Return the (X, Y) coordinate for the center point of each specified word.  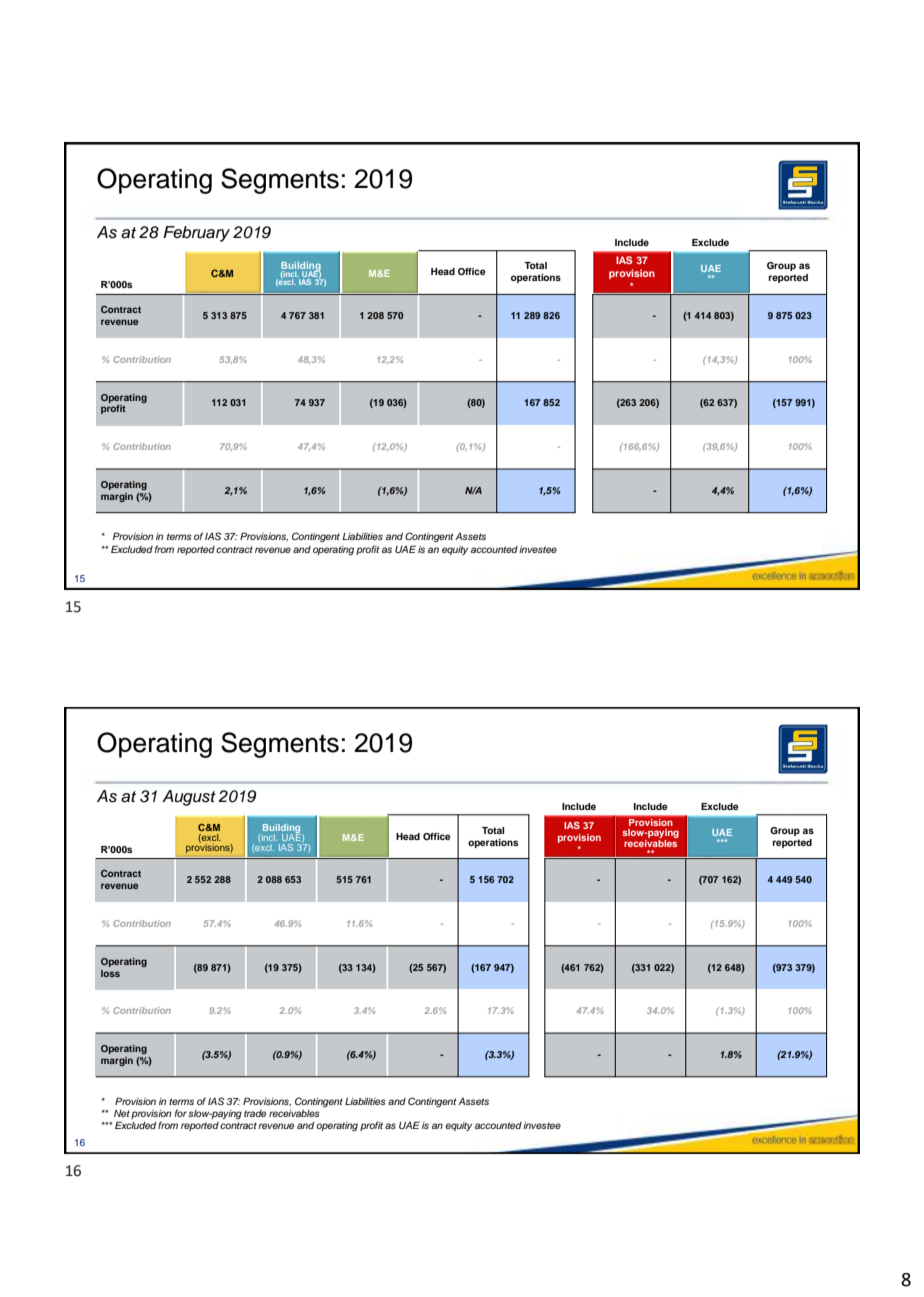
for (181, 1113)
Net (122, 1113)
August (189, 798)
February (196, 234)
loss (110, 973)
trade (255, 1113)
